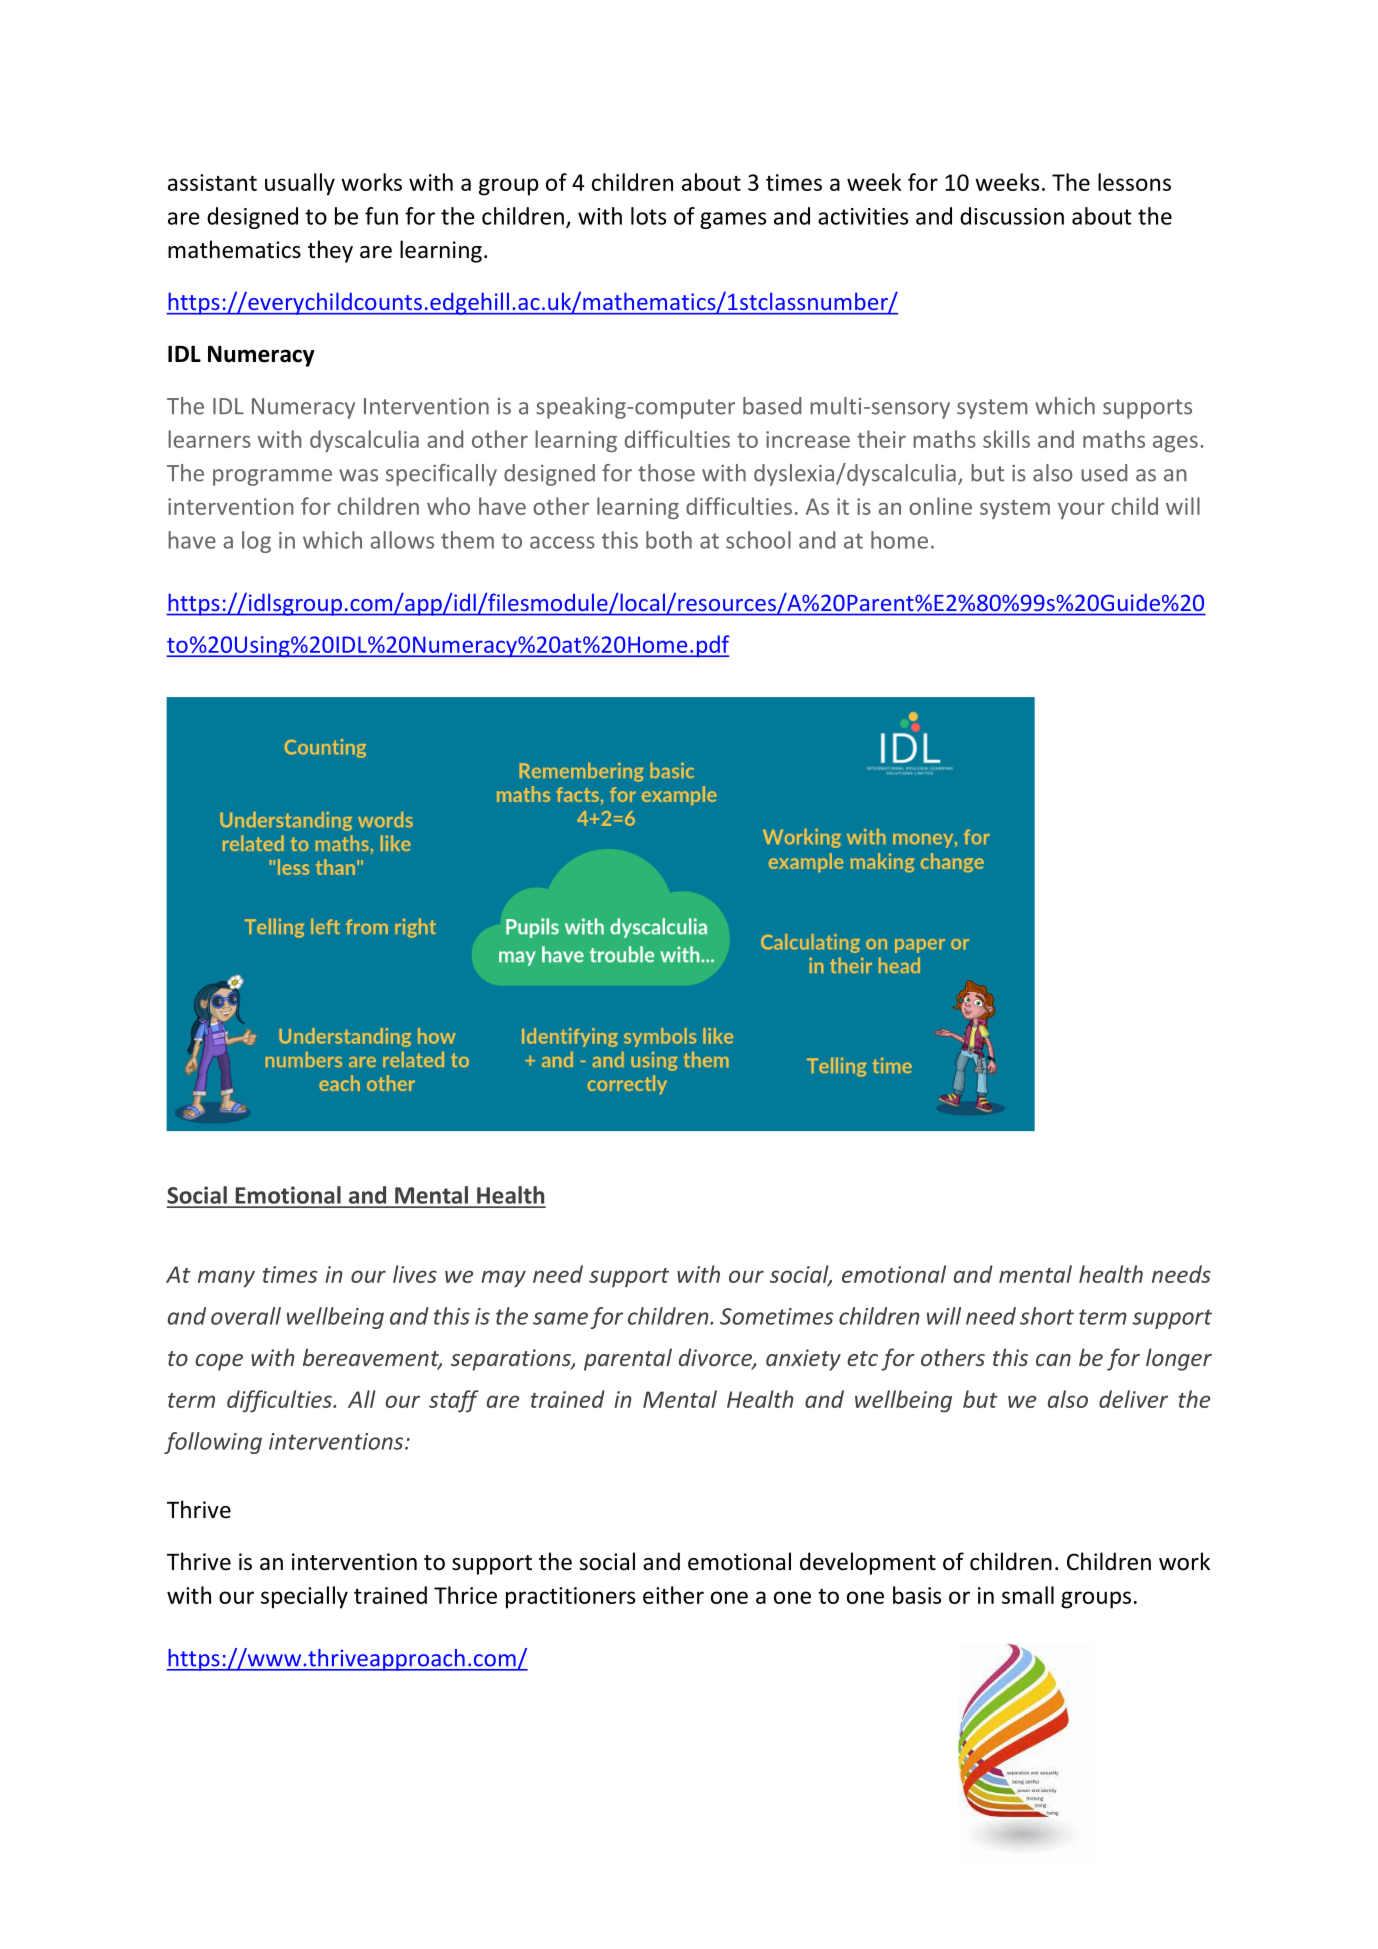 The height and width of the screenshot is (1949, 1378). Describe the element at coordinates (669, 540) in the screenshot. I see `both` at that location.
